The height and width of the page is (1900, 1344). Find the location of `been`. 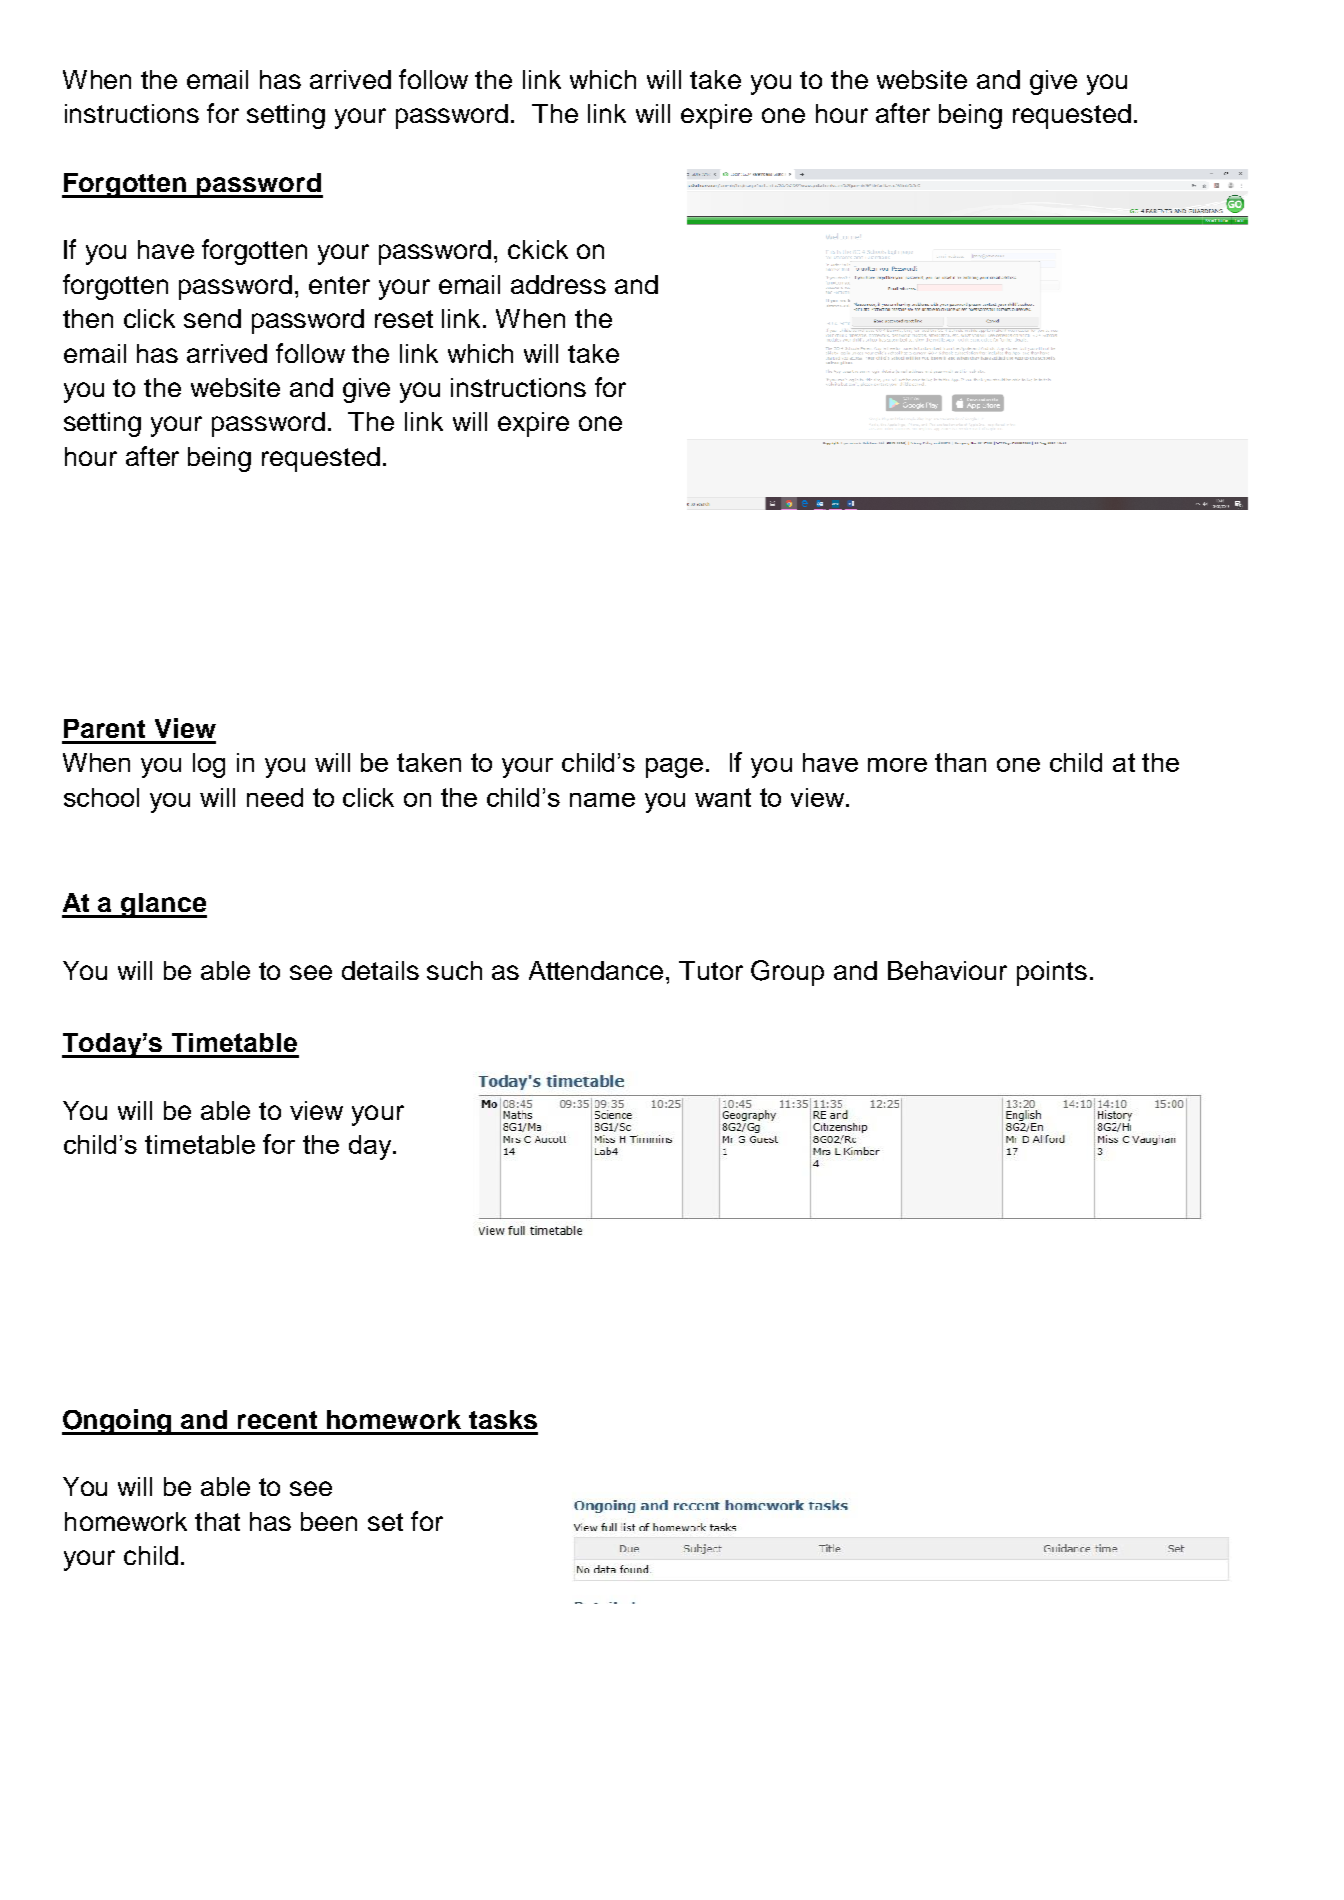

been is located at coordinates (329, 1521).
